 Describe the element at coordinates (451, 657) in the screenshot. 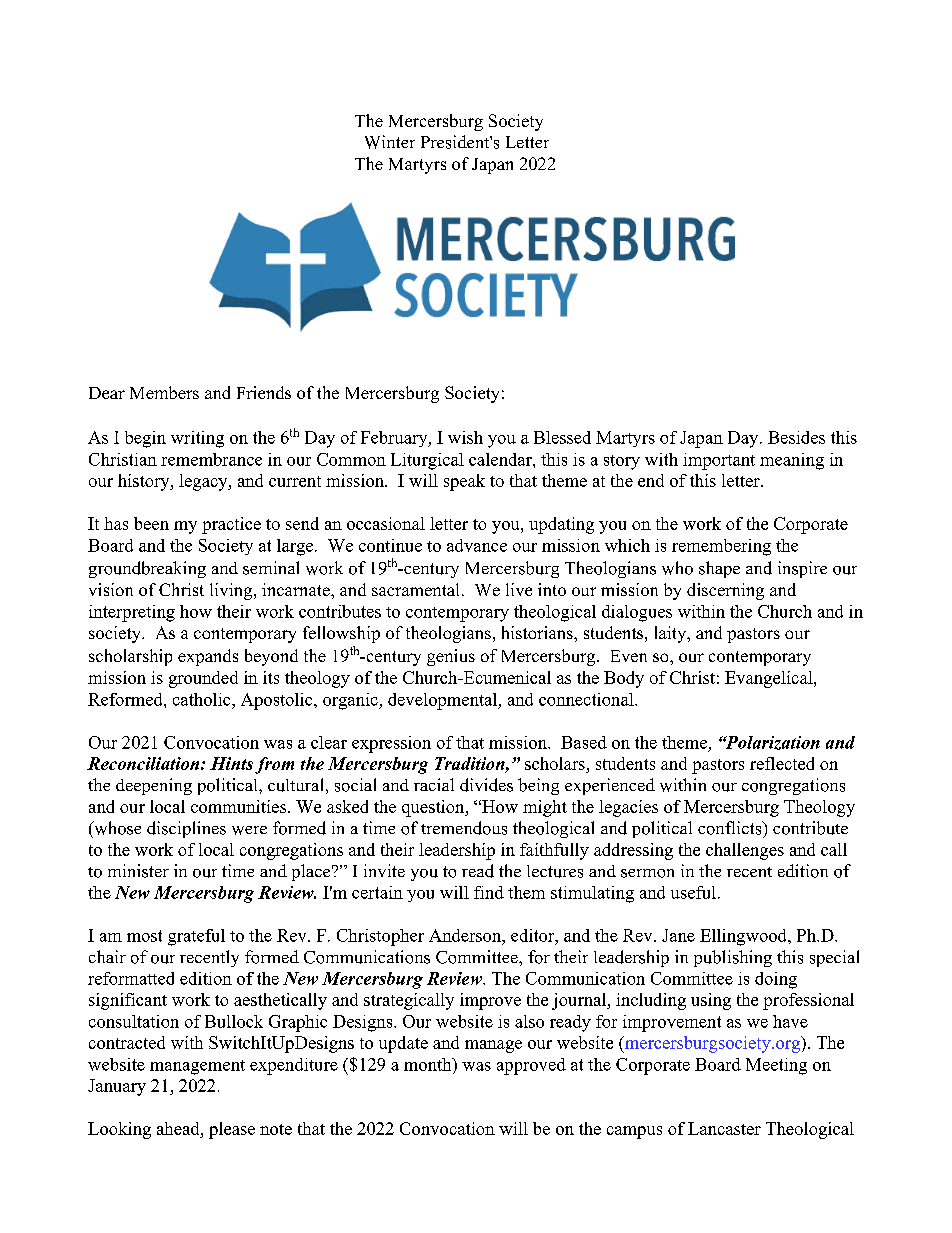

I see `genius` at that location.
